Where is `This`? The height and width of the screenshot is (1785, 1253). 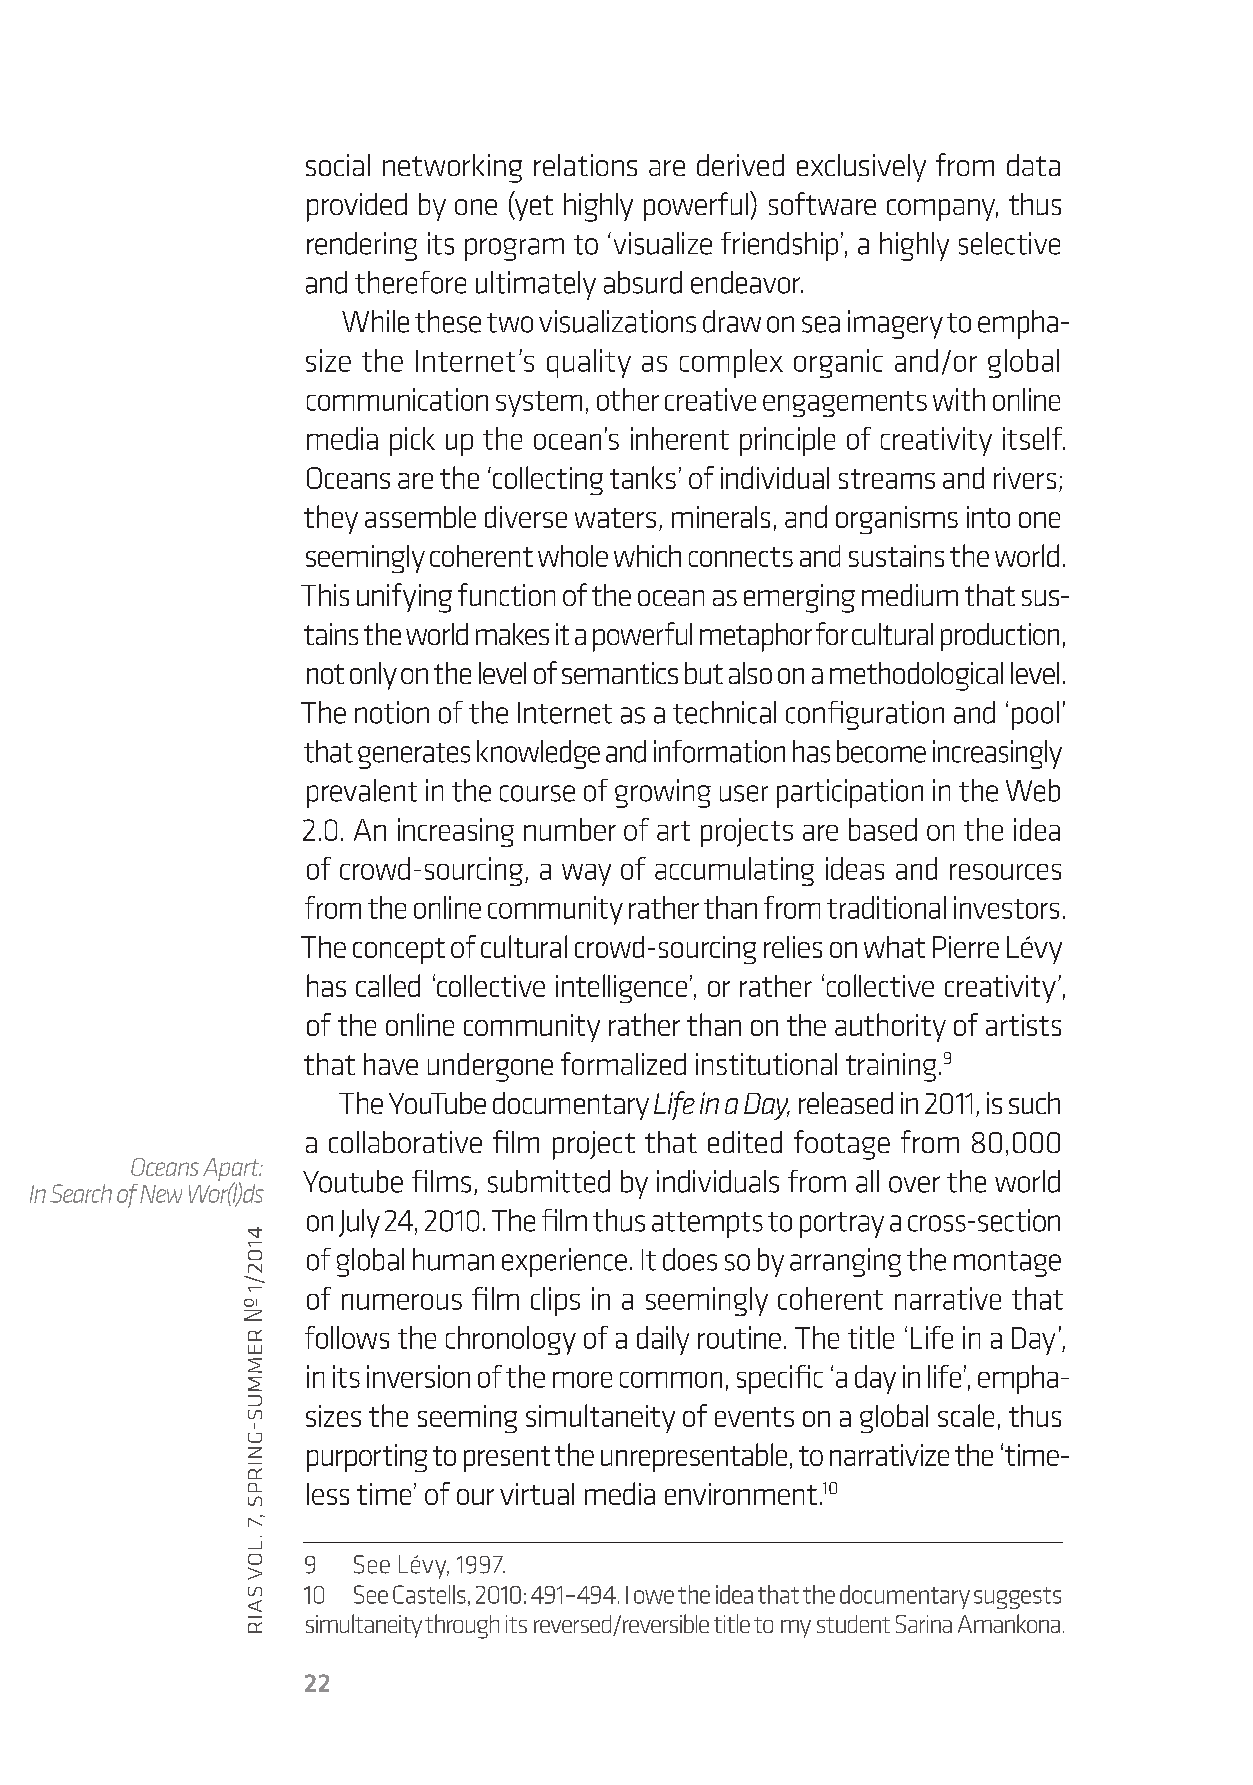
This is located at coordinates (325, 595).
